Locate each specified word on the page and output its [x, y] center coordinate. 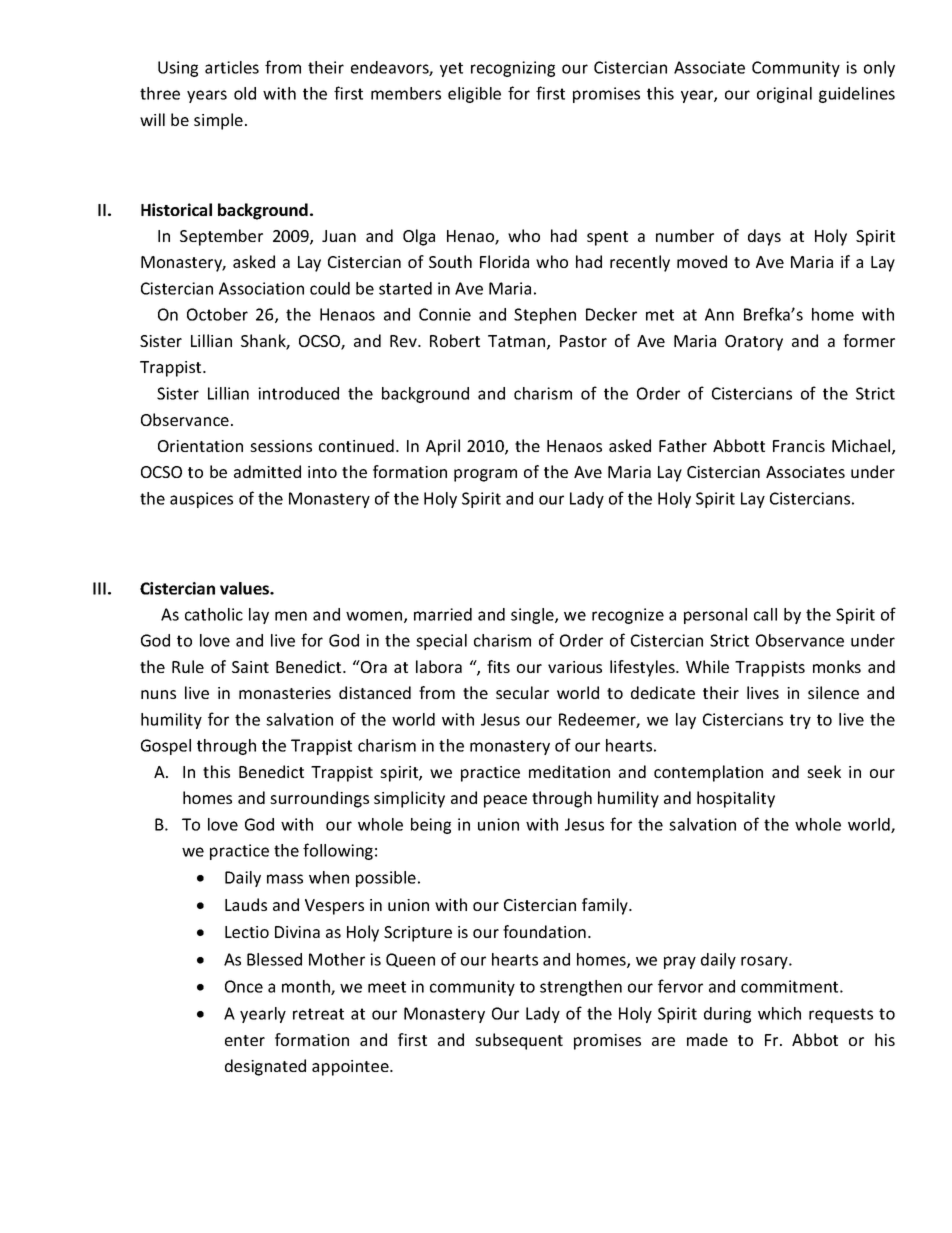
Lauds [246, 904]
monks [837, 666]
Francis [799, 446]
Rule [188, 666]
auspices [201, 500]
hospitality [736, 799]
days [764, 237]
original [784, 95]
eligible [474, 95]
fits [498, 666]
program [485, 475]
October [217, 314]
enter [245, 1040]
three [160, 93]
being [431, 826]
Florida [504, 261]
